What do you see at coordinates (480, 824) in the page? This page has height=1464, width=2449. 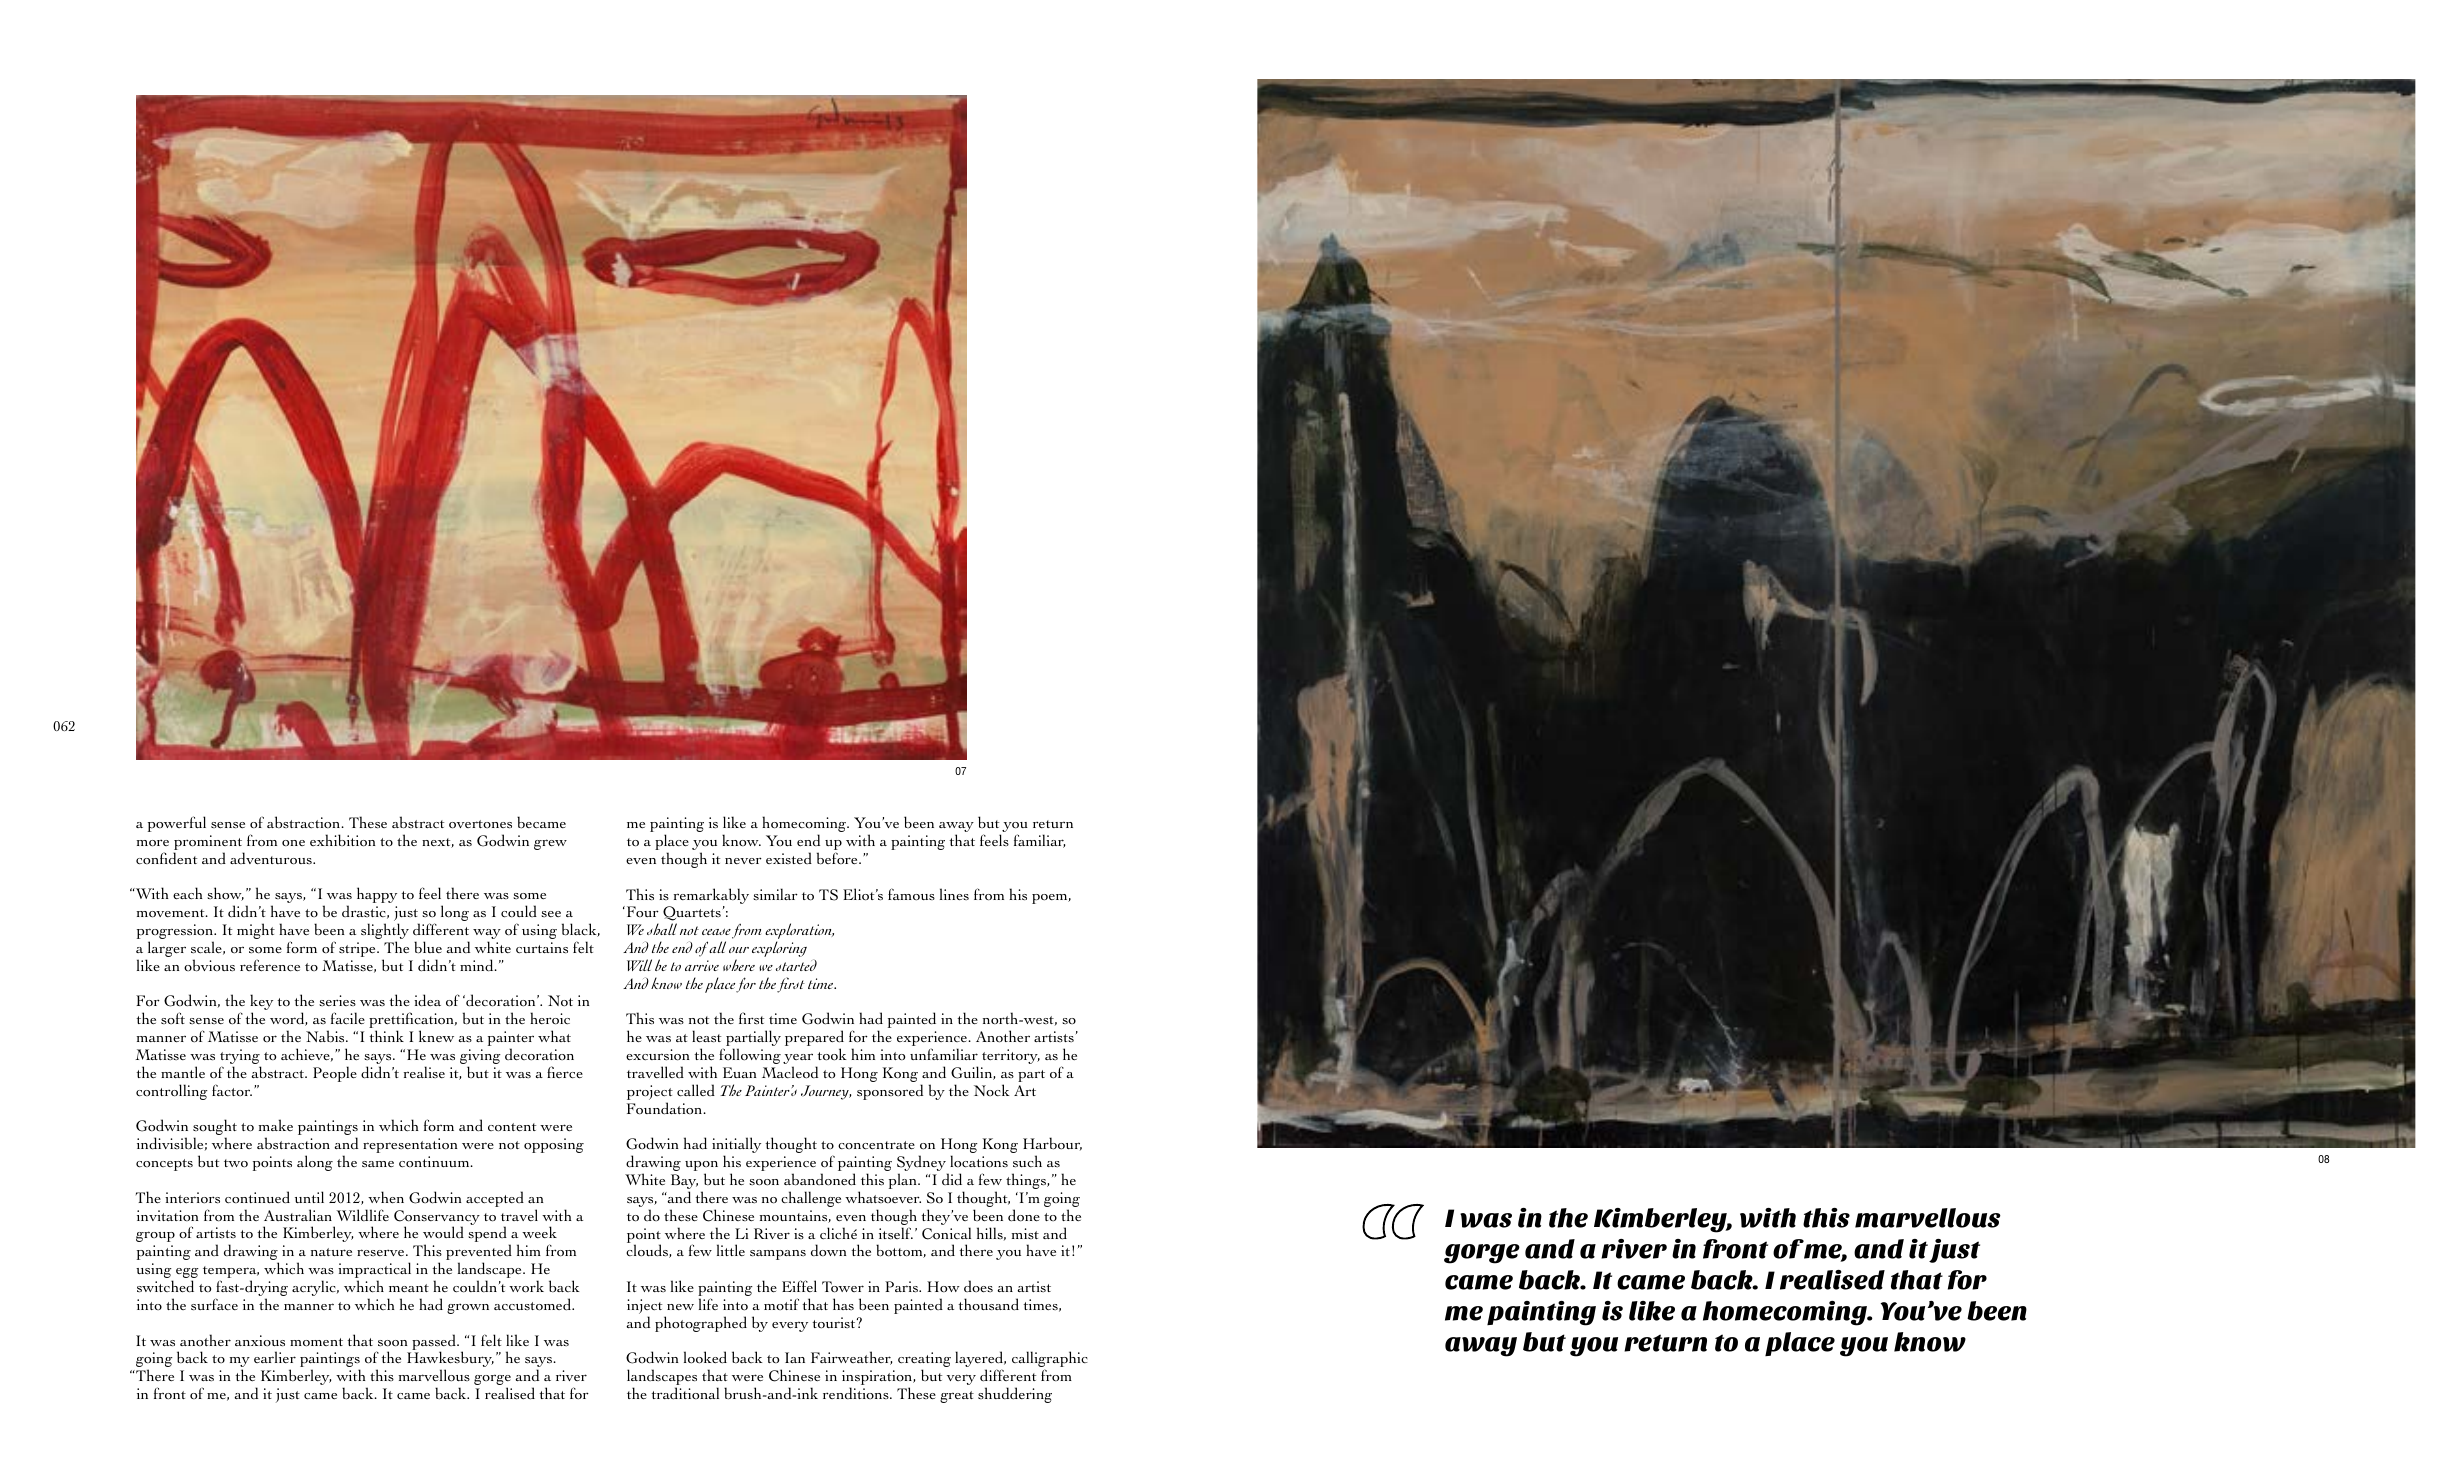 I see `overtones` at bounding box center [480, 824].
